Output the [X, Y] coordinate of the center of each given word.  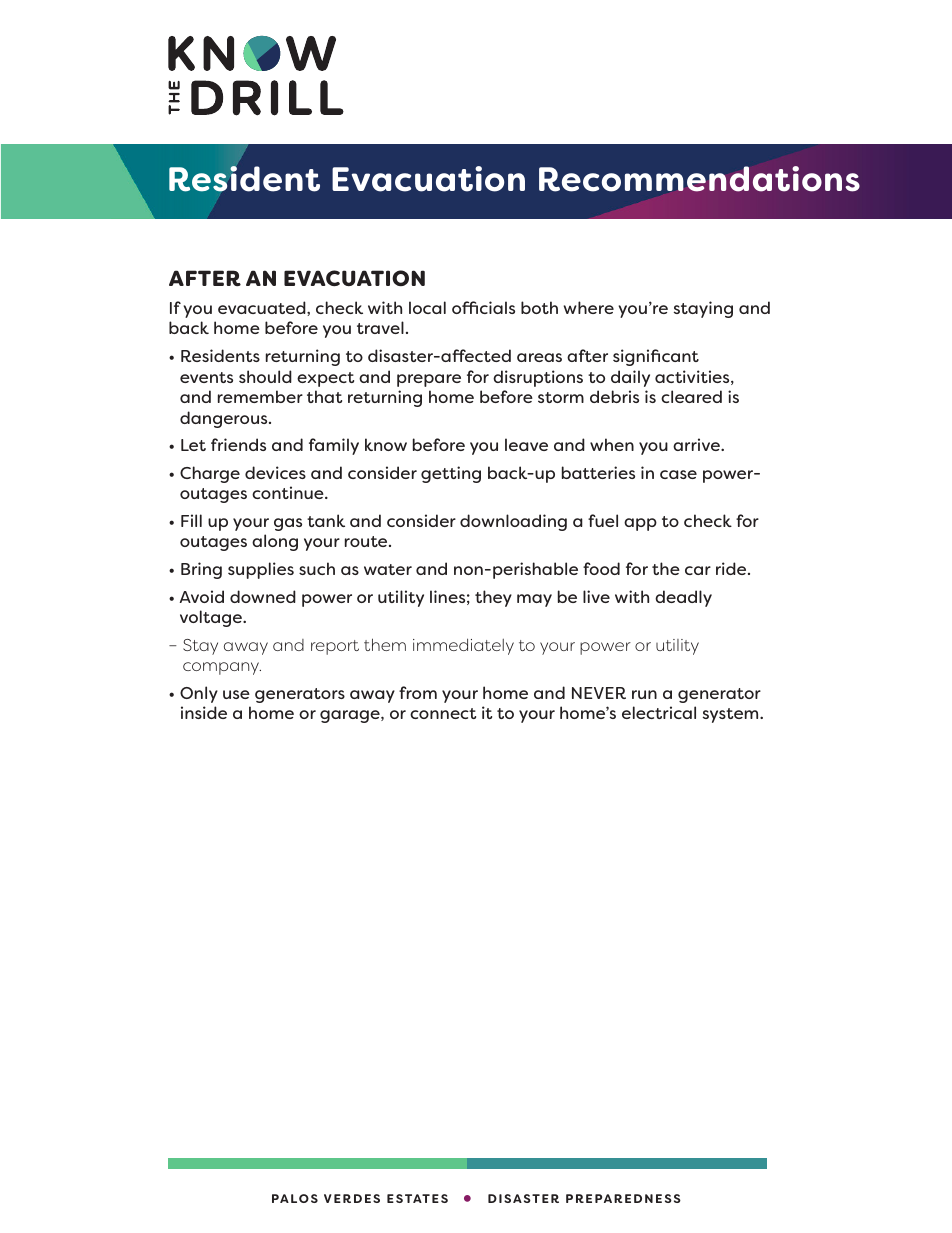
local [427, 307]
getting [451, 474]
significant [656, 357]
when [612, 444]
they [493, 598]
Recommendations [699, 179]
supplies [261, 570]
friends [238, 444]
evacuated [263, 308]
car [698, 570]
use [236, 694]
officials [483, 307]
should [265, 376]
